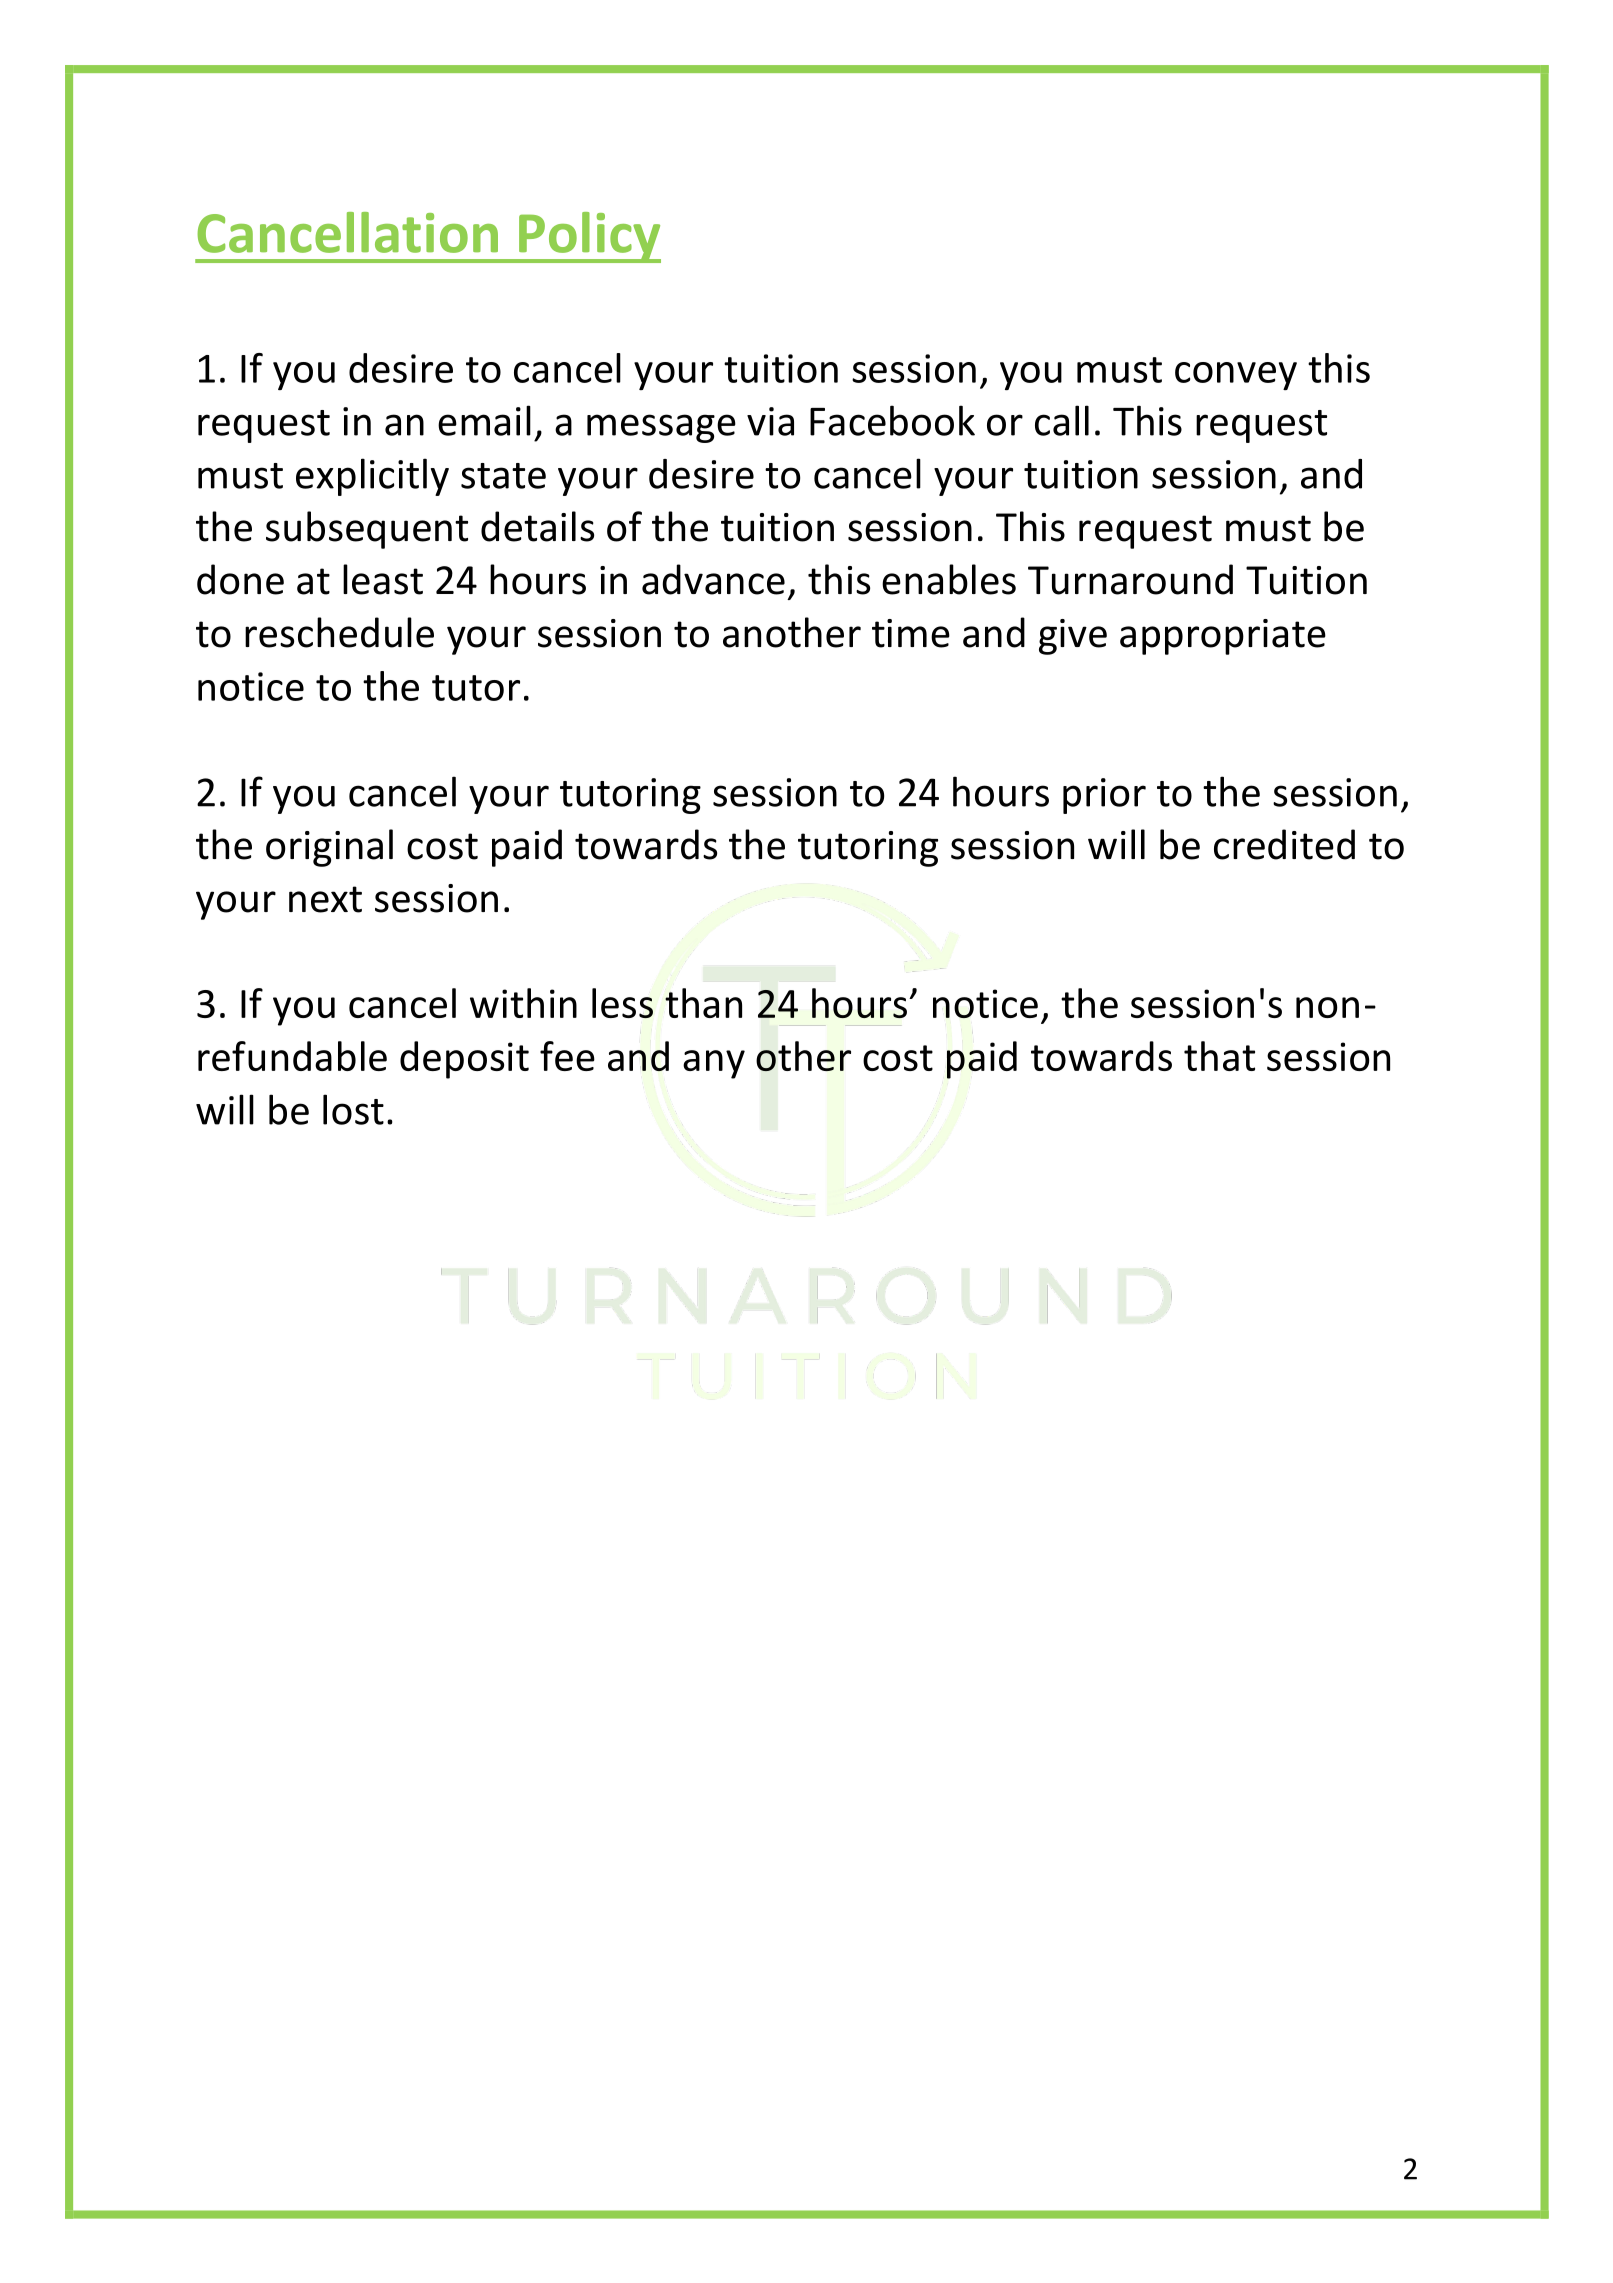  Describe the element at coordinates (713, 579) in the document. I see `advance` at that location.
